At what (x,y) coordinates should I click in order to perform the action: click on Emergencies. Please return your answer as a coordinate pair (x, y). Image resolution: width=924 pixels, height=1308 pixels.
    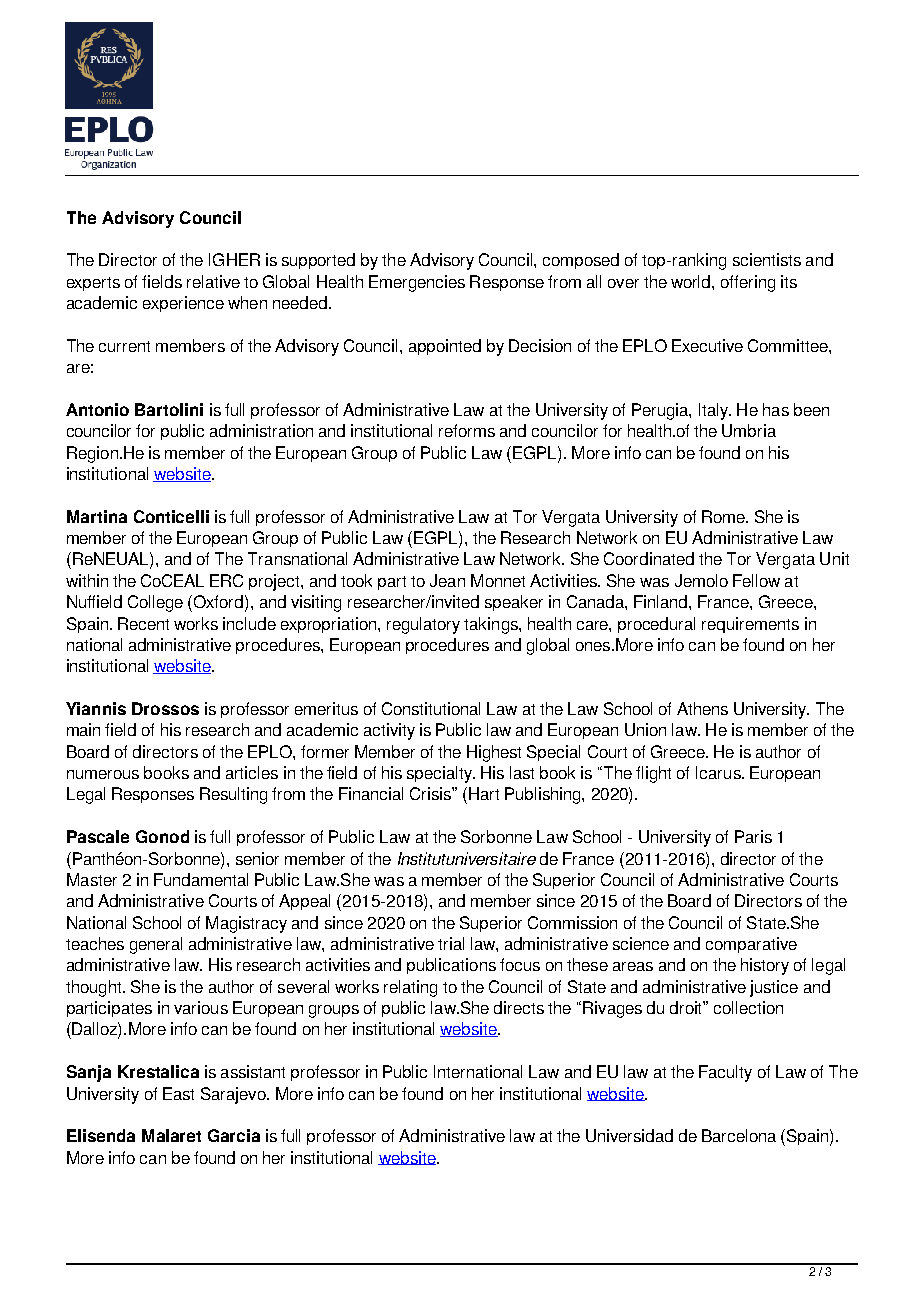
    Looking at the image, I should click on (417, 283).
